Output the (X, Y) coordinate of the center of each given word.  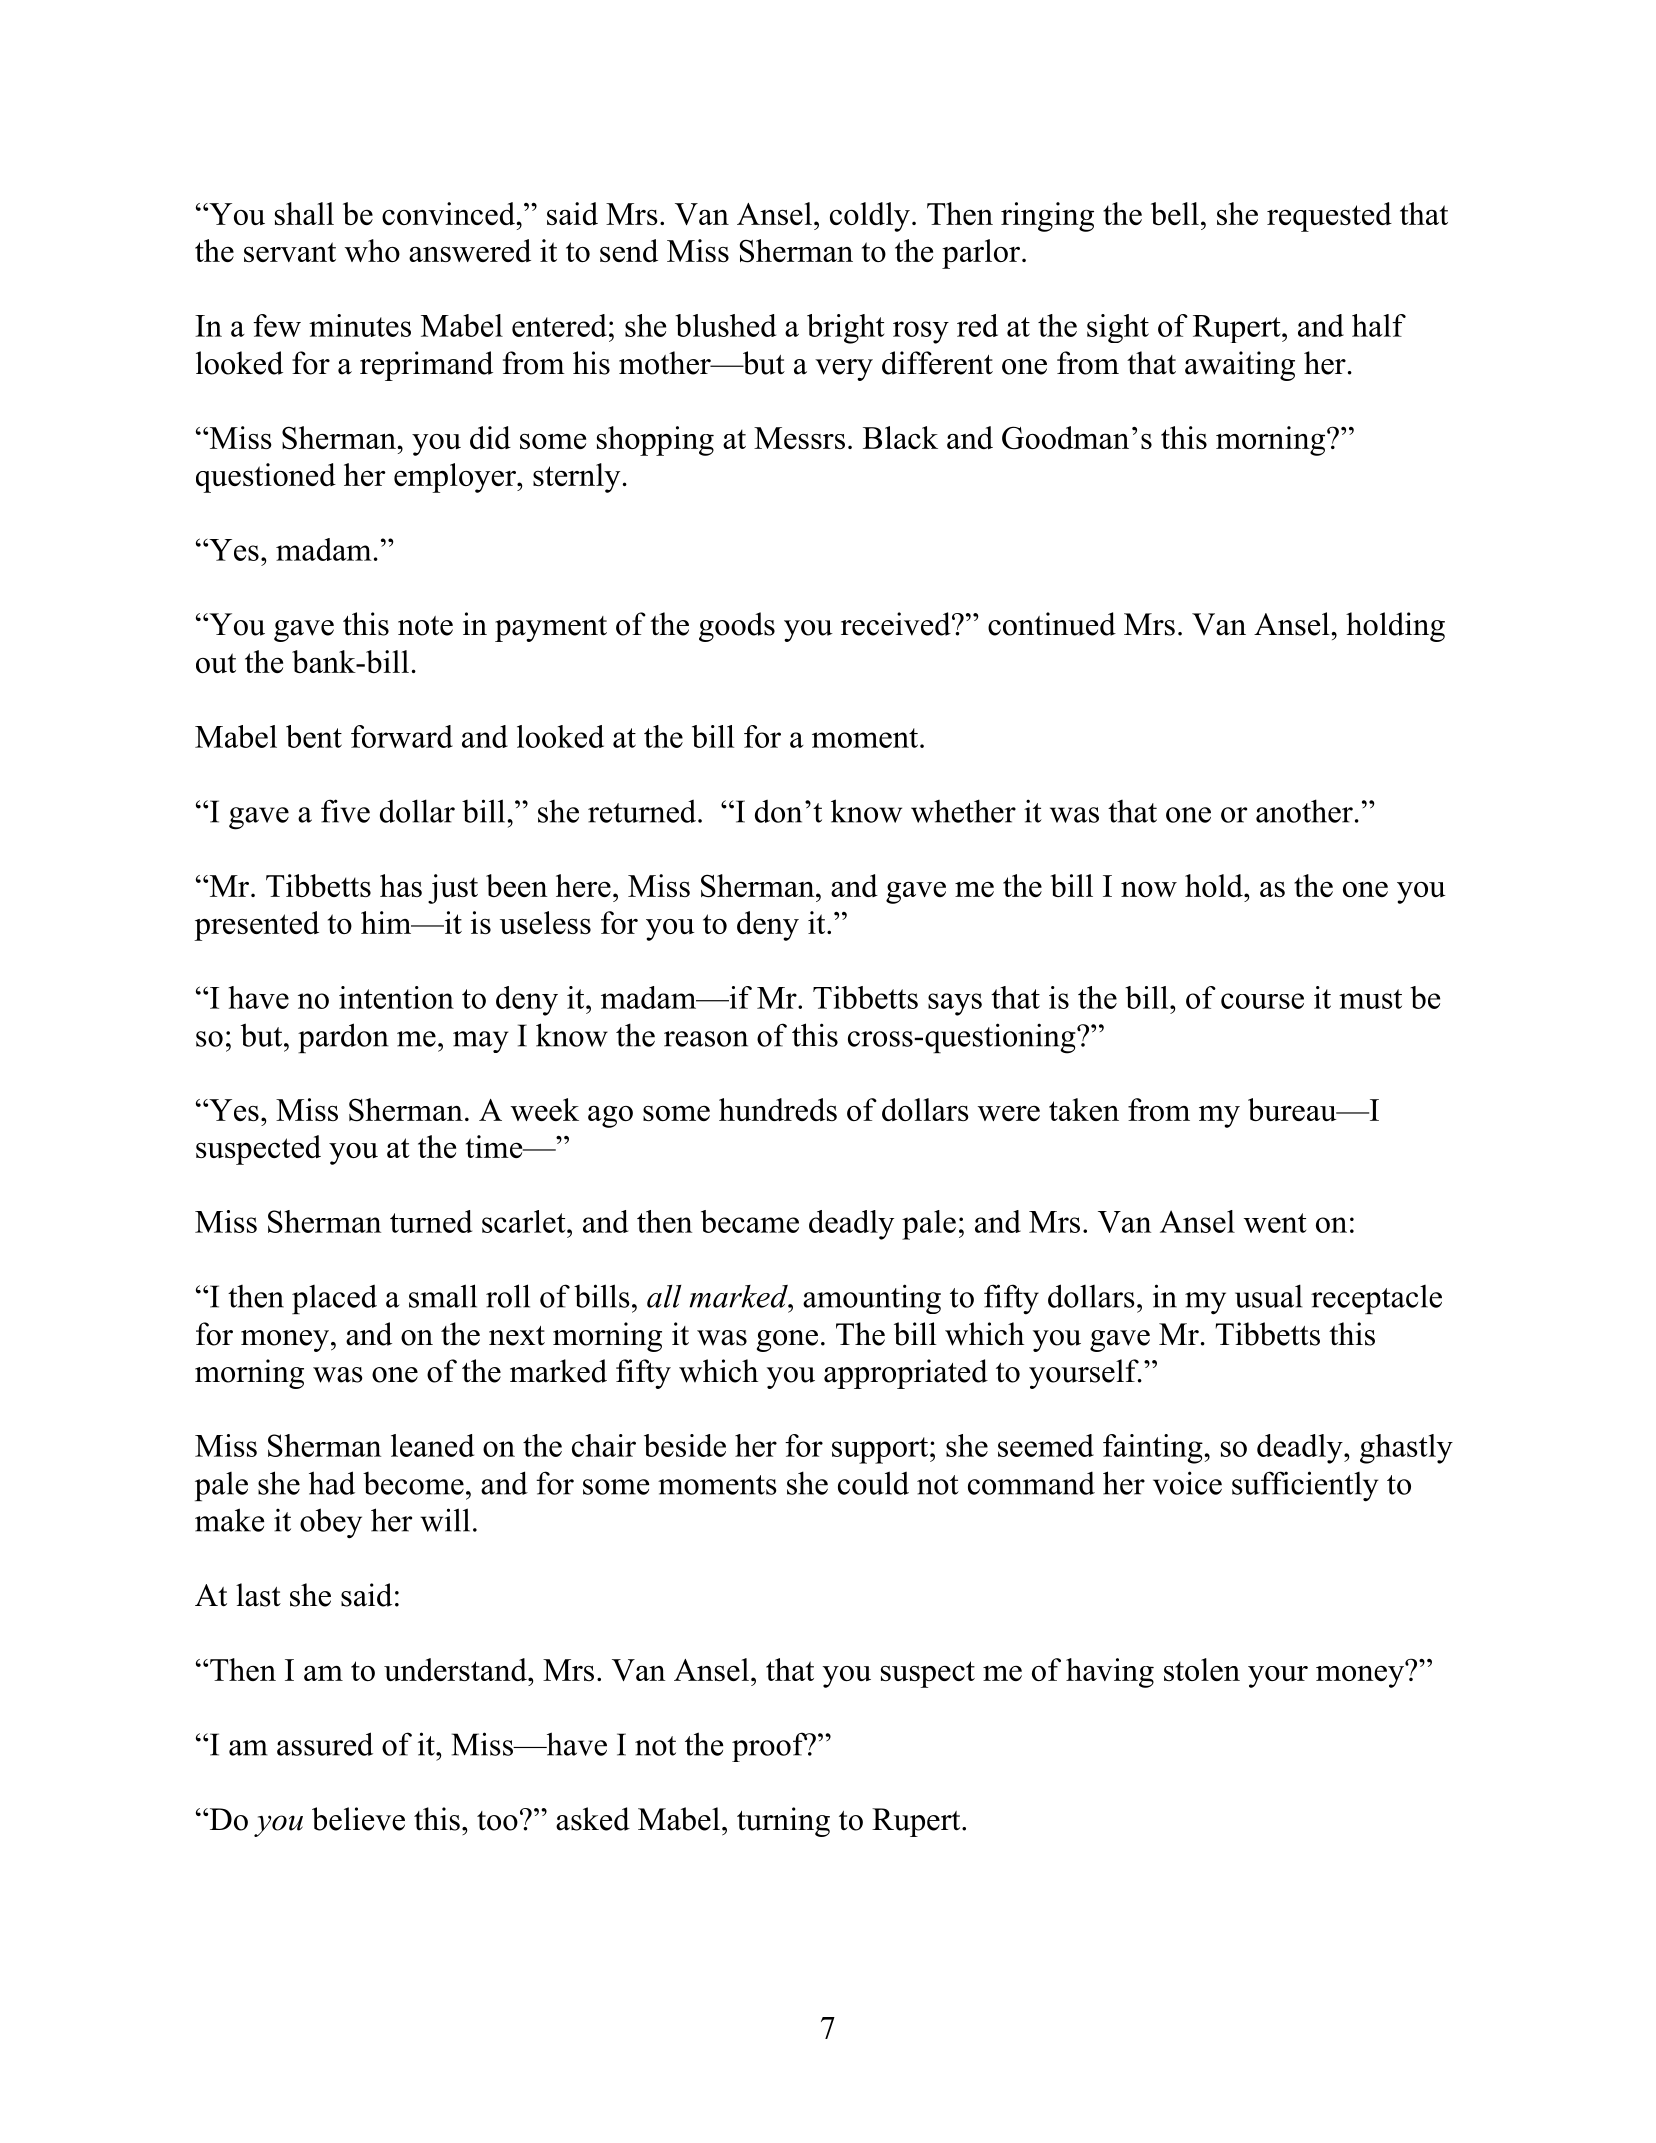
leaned (432, 1445)
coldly (870, 217)
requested (1329, 217)
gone (787, 1341)
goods (737, 627)
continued (1052, 624)
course (1262, 1001)
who (372, 250)
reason (706, 1039)
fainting (1154, 1449)
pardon (343, 1038)
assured (325, 1744)
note (425, 626)
